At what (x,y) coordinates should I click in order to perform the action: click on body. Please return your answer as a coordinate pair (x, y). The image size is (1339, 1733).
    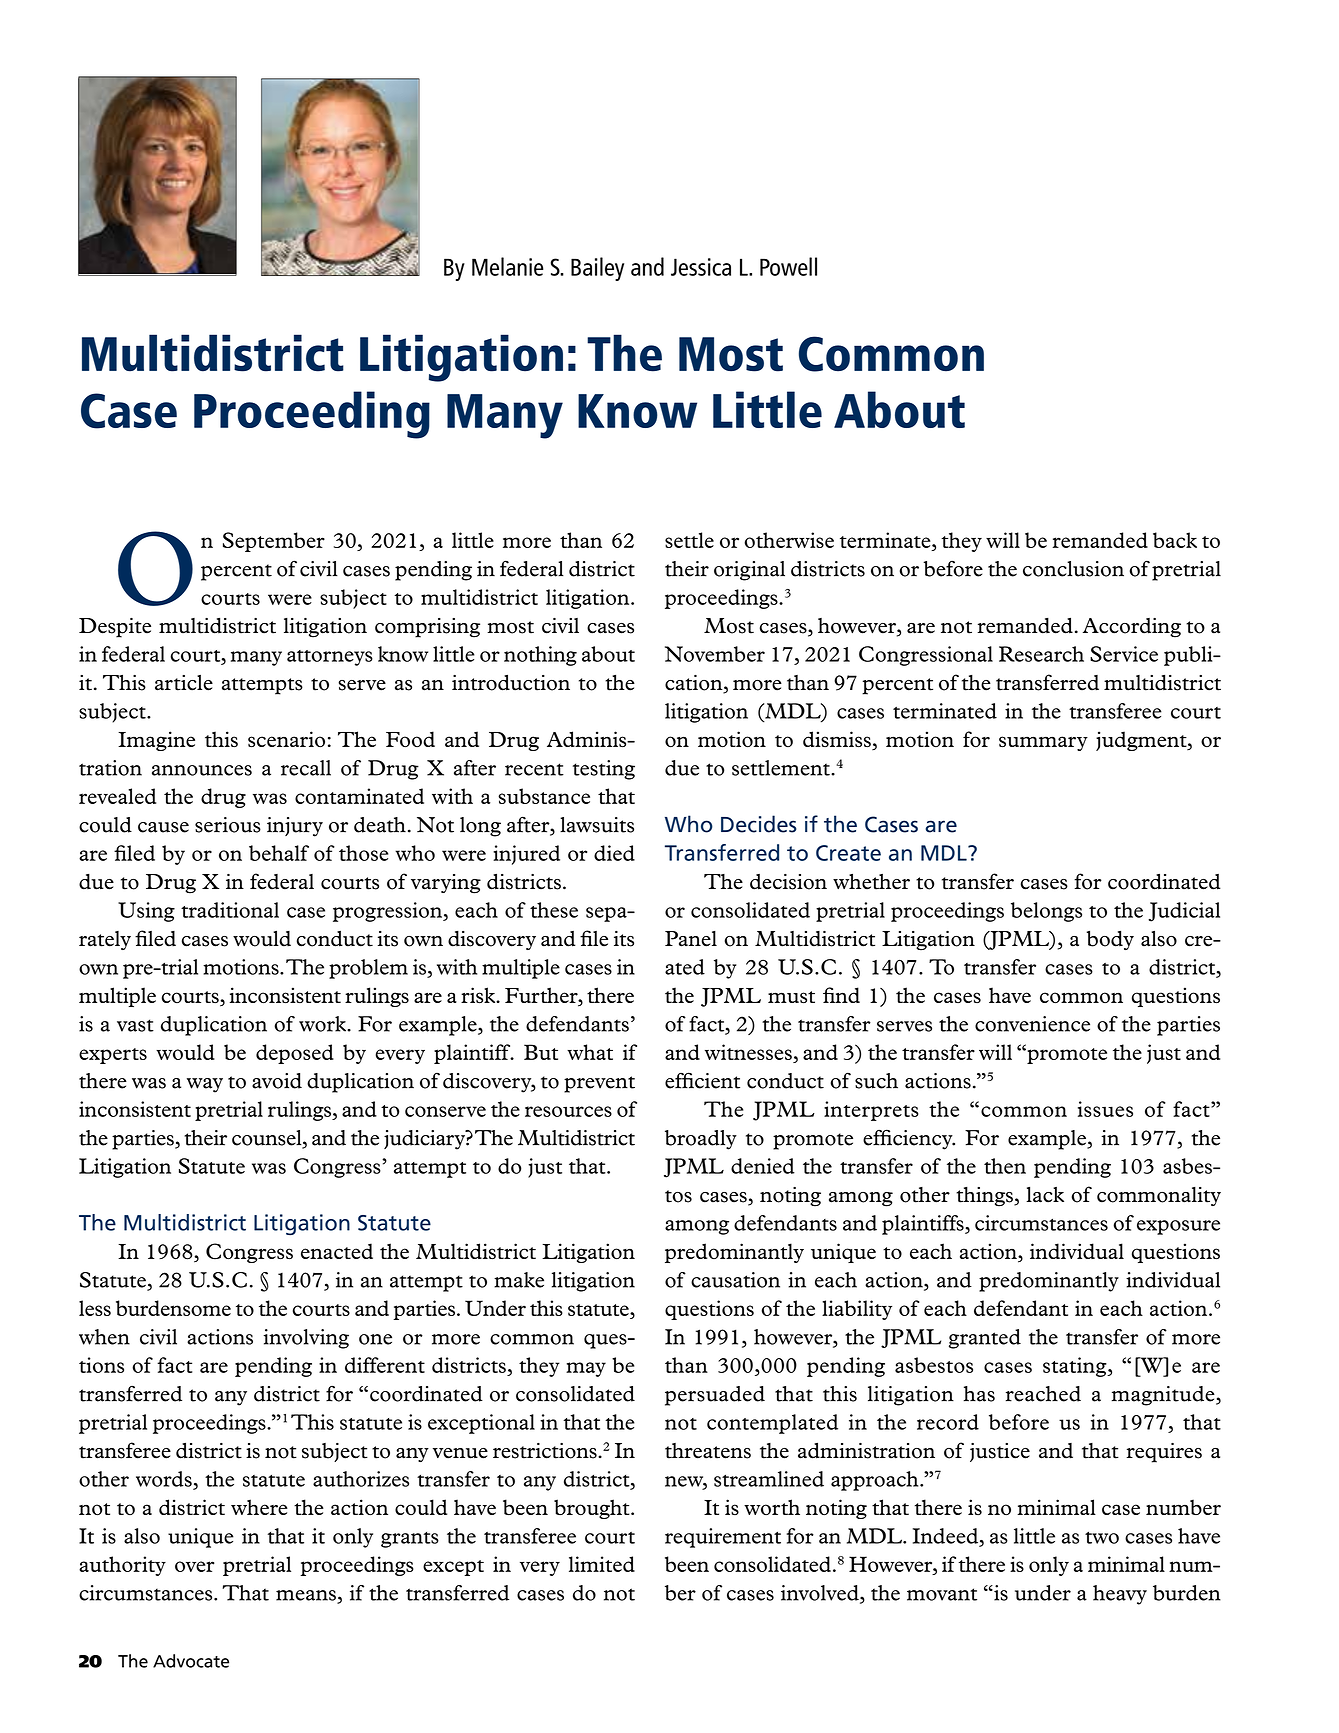
    Looking at the image, I should click on (1110, 940).
